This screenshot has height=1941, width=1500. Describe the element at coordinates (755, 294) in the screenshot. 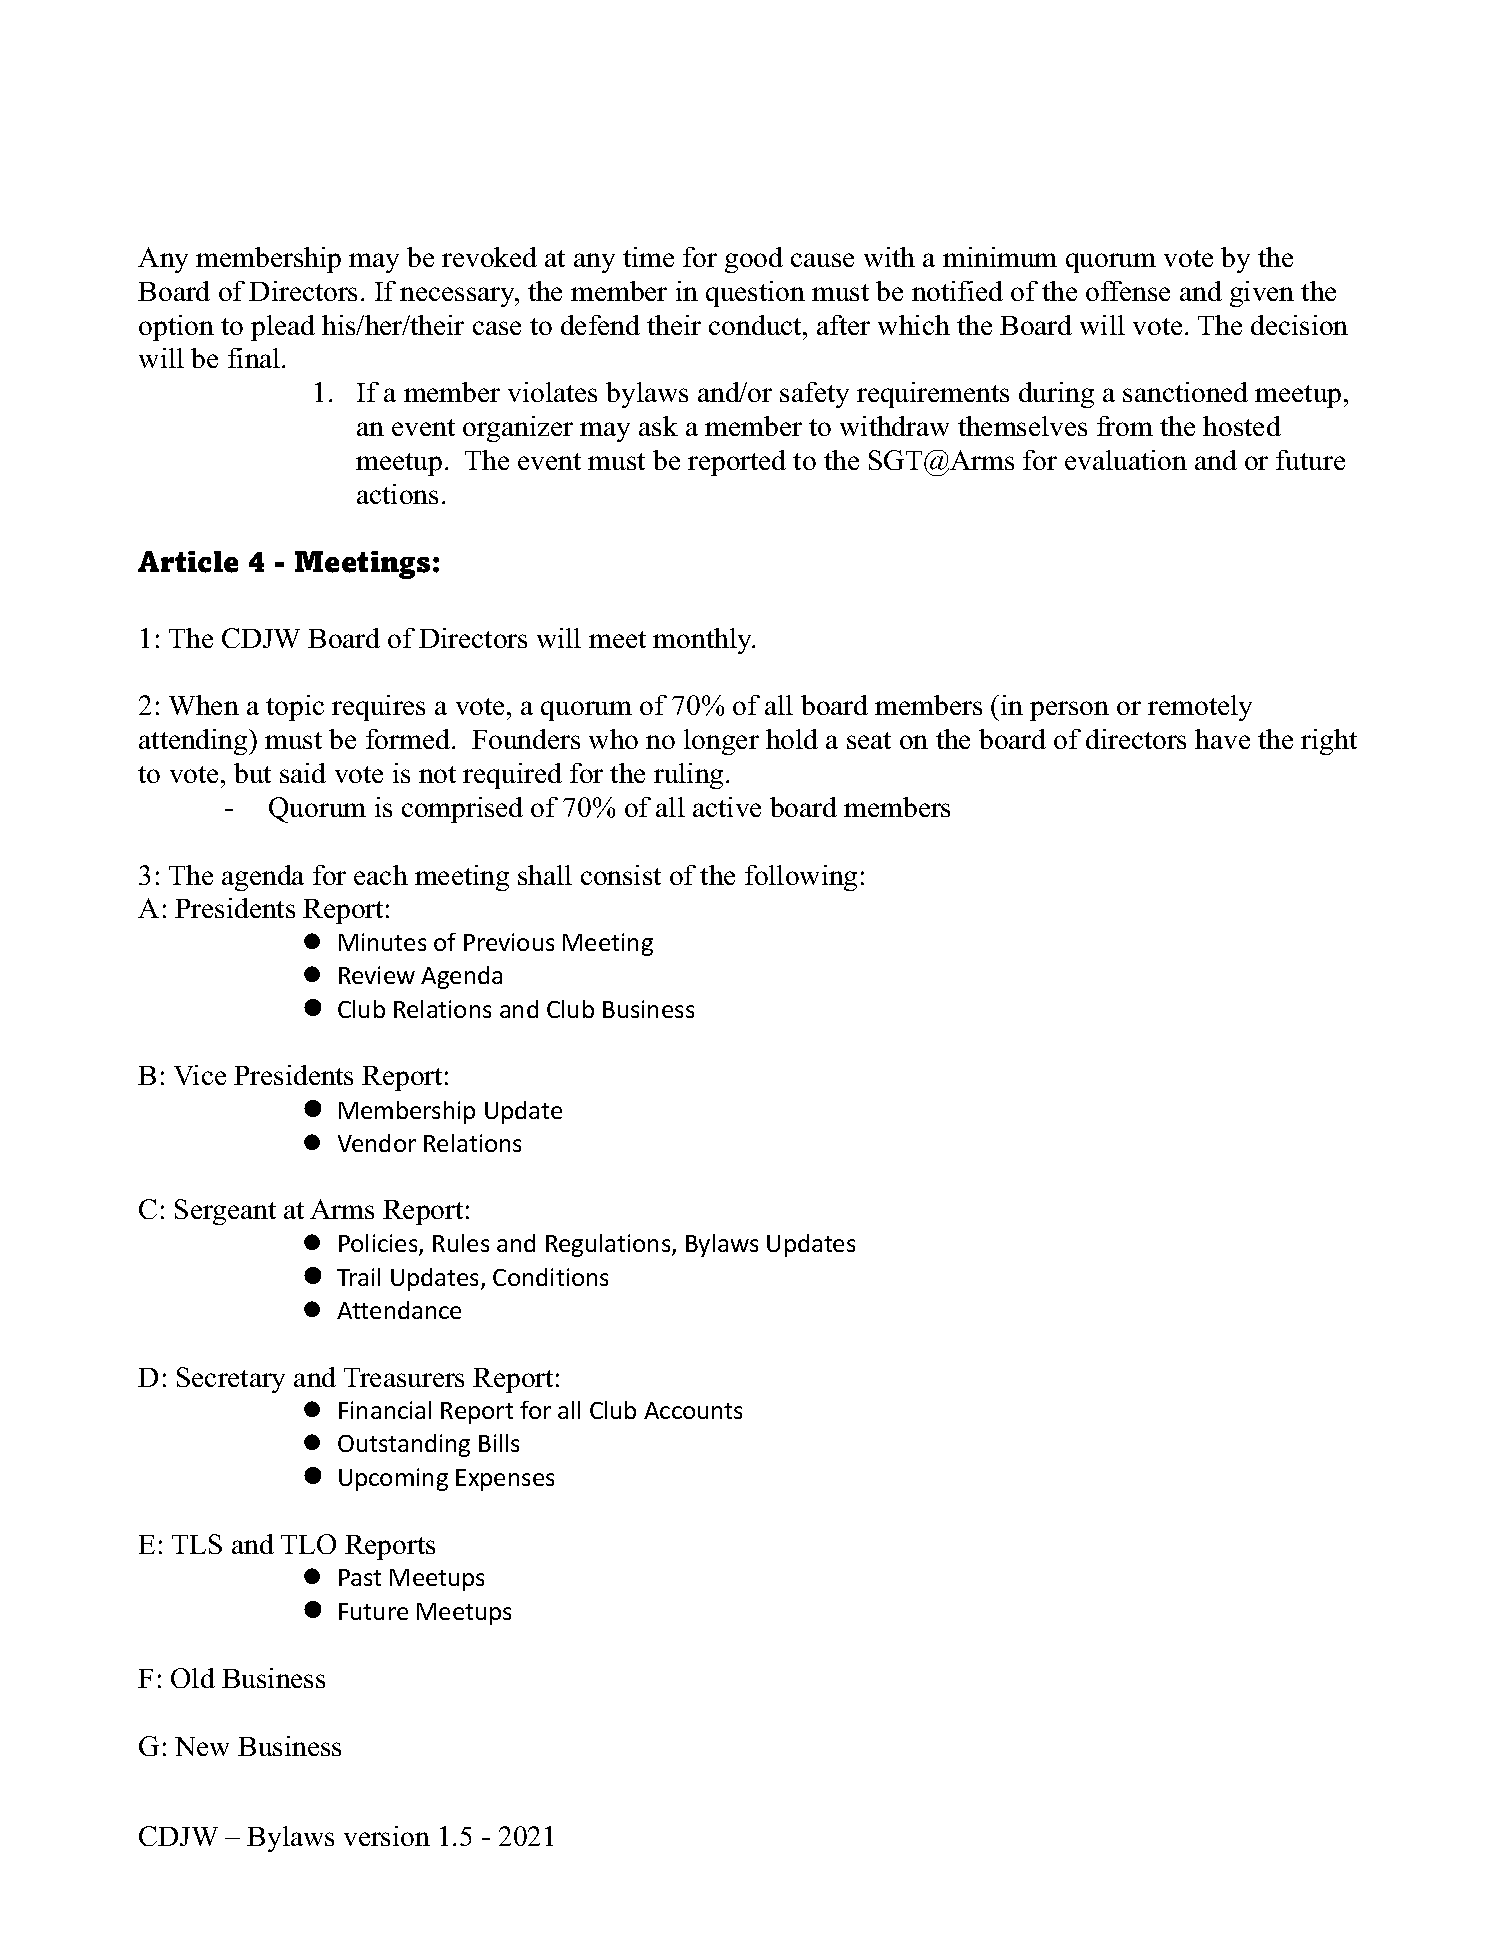

I see `question` at that location.
